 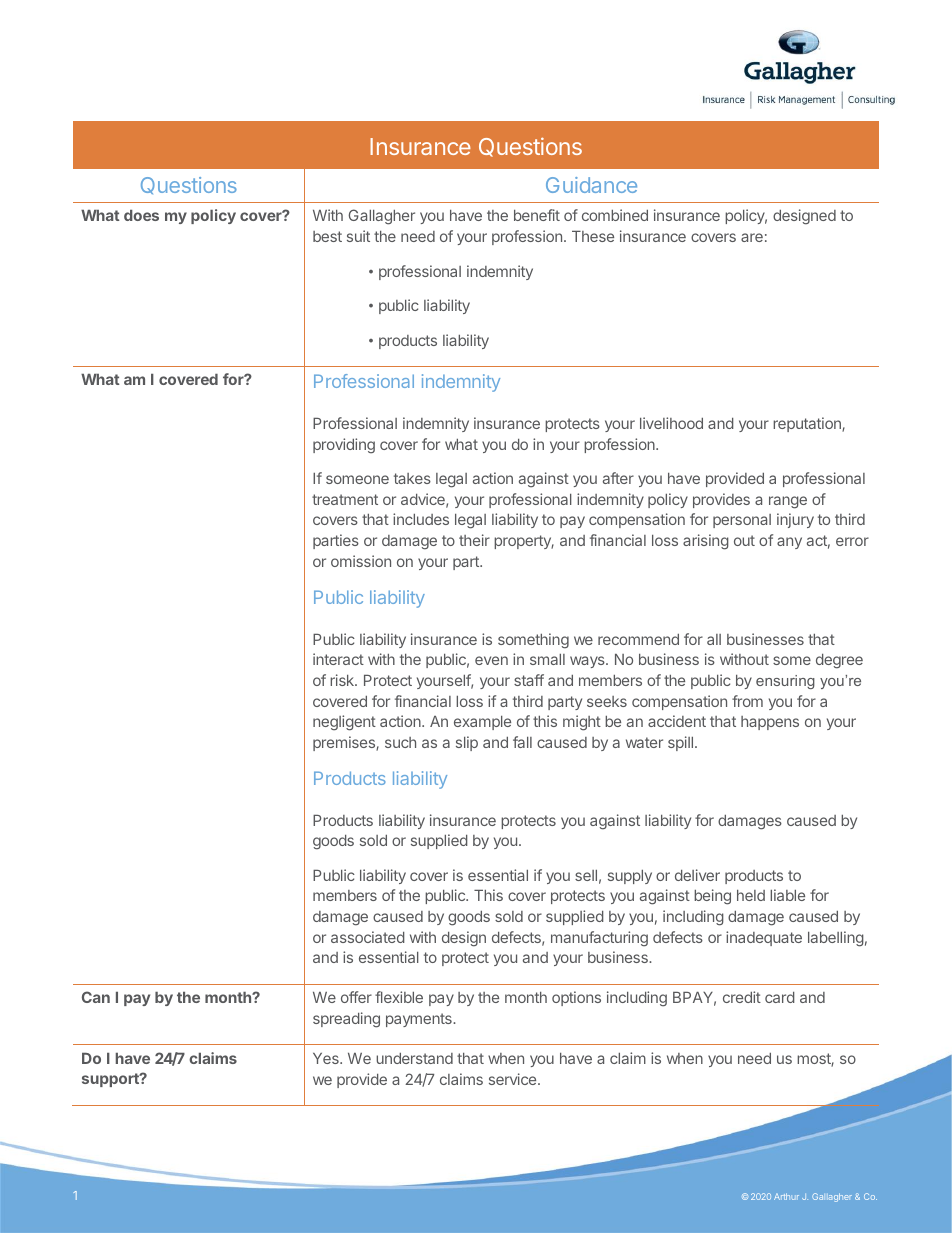 What do you see at coordinates (537, 215) in the document?
I see `benefit` at bounding box center [537, 215].
